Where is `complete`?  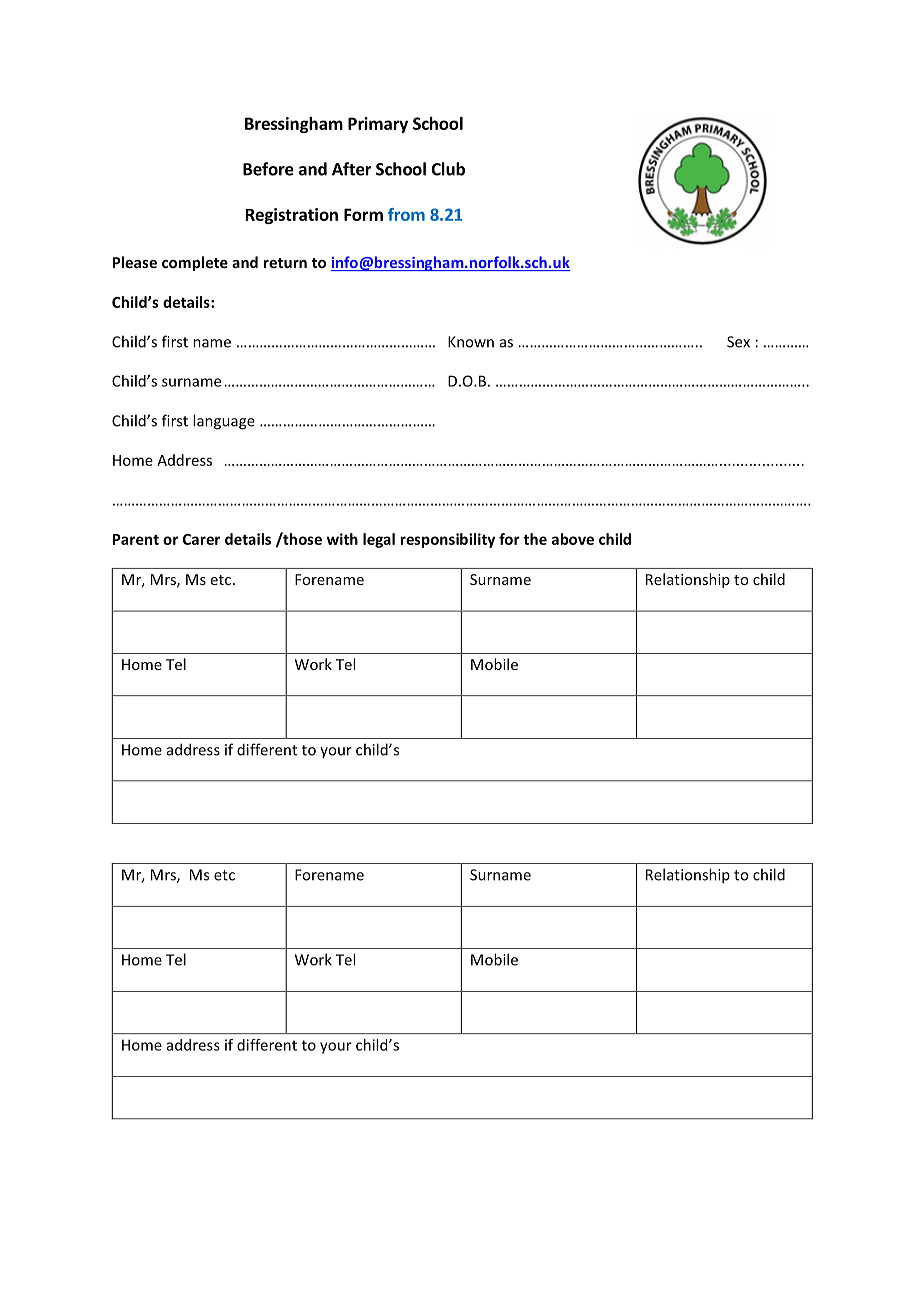
complete is located at coordinates (195, 263).
